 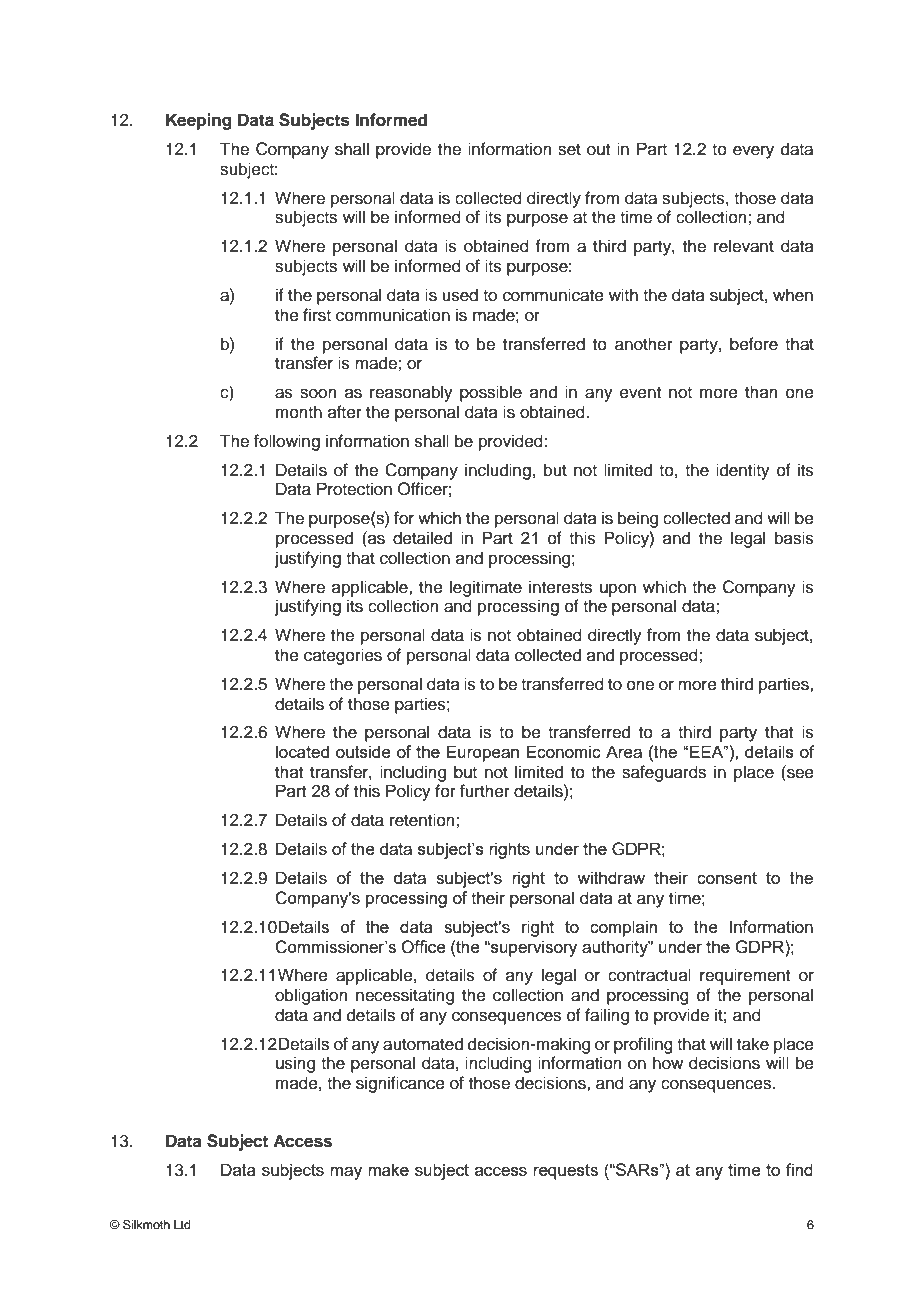 What do you see at coordinates (199, 121) in the image?
I see `Keeping` at bounding box center [199, 121].
